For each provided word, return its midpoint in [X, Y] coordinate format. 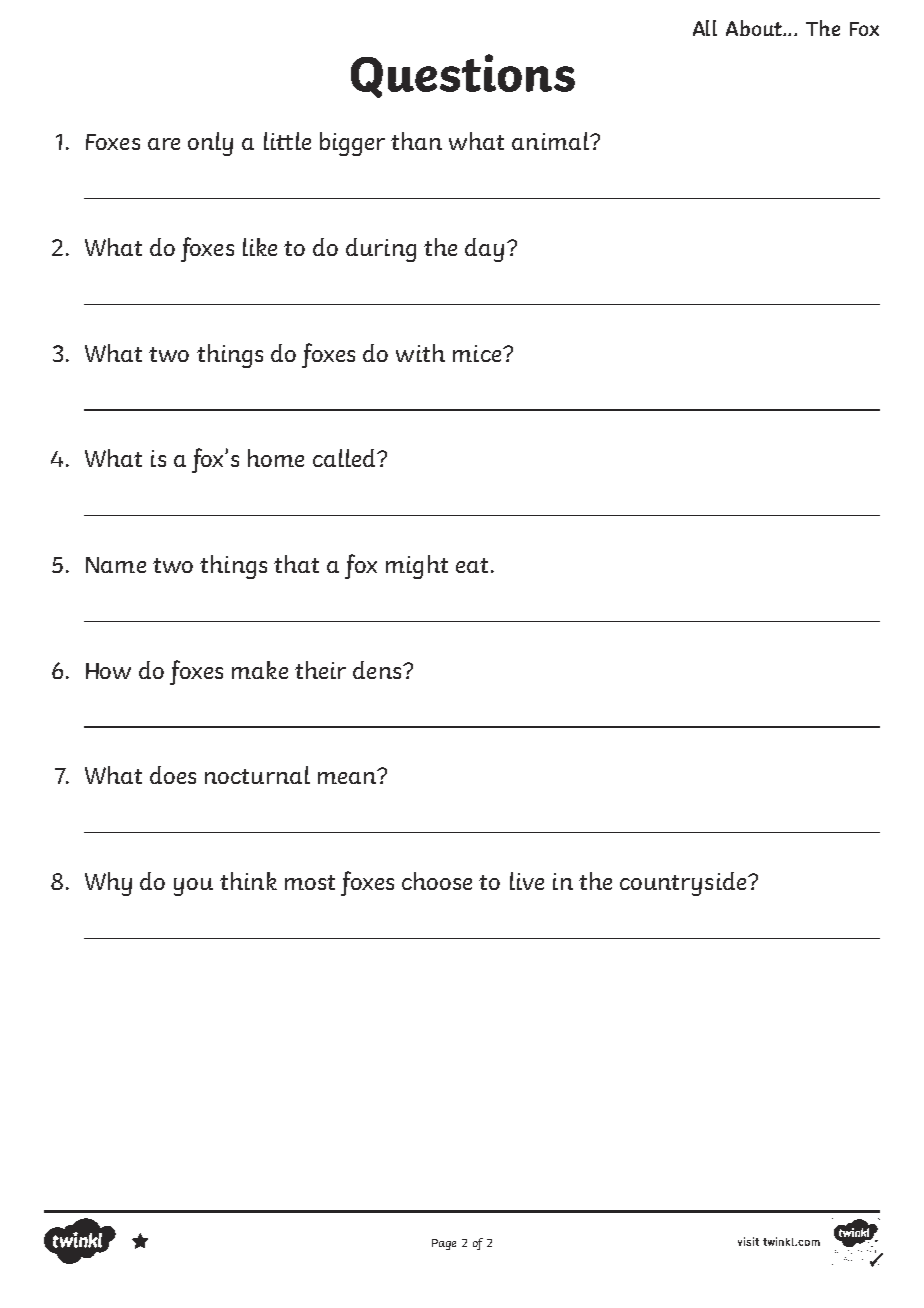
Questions [463, 76]
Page [444, 1244]
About [755, 28]
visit [748, 1241]
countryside [684, 884]
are [164, 144]
